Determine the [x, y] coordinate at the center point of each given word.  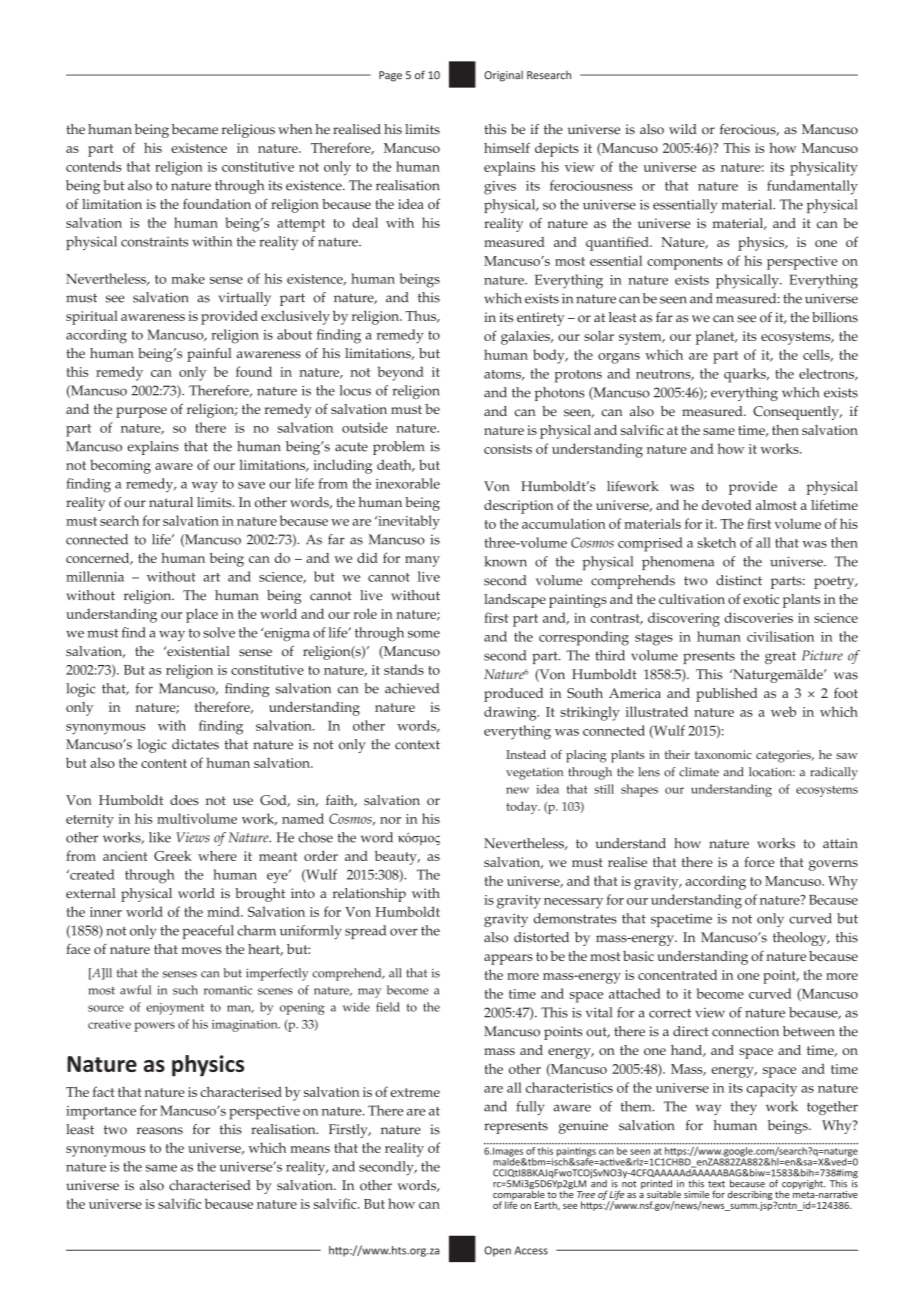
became [195, 129]
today [523, 807]
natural [171, 502]
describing [750, 1195]
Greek [172, 856]
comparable [519, 1195]
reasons [160, 1131]
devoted [727, 505]
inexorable [408, 483]
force [759, 862]
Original [503, 76]
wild [683, 129]
